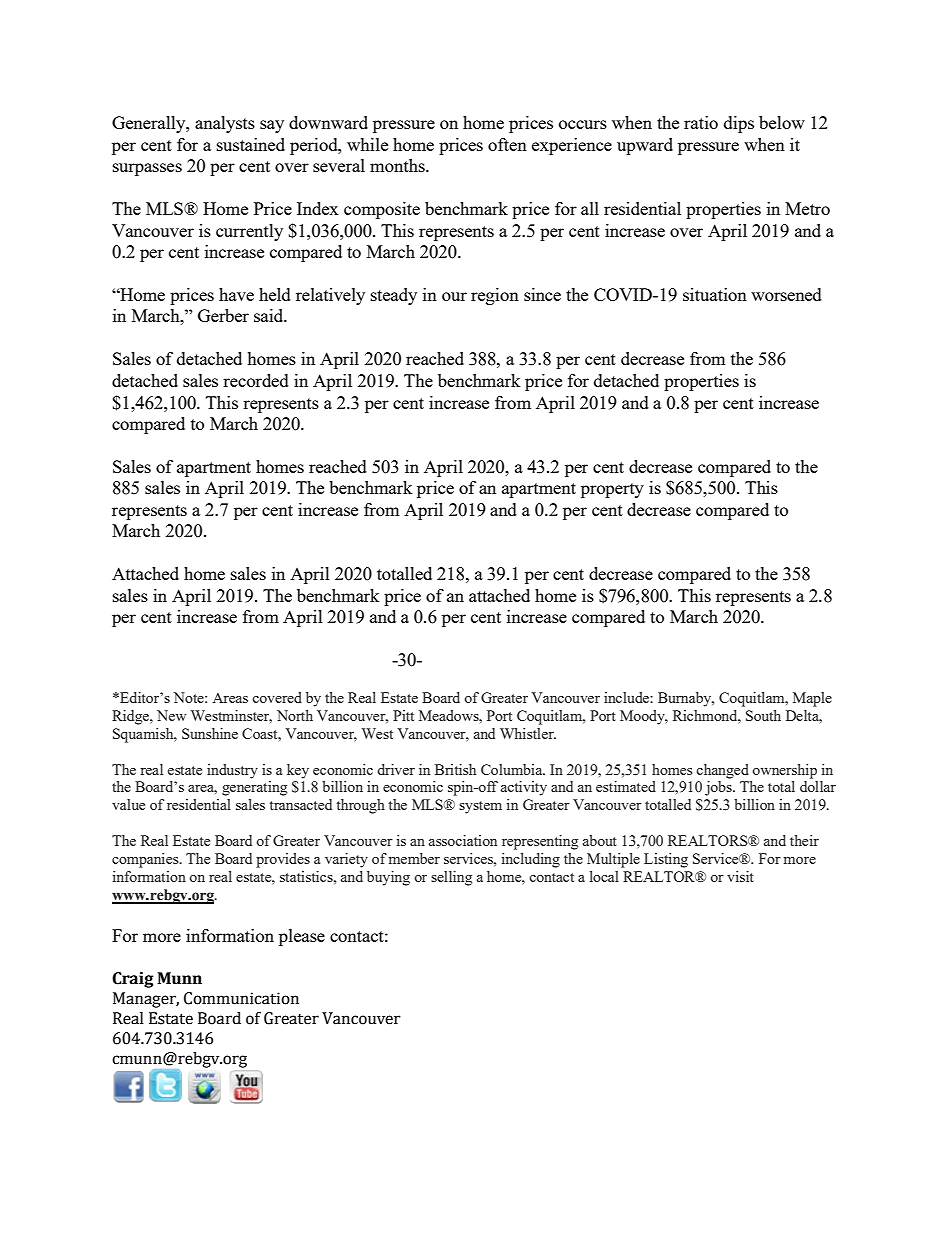  I want to click on sustained, so click(251, 144).
